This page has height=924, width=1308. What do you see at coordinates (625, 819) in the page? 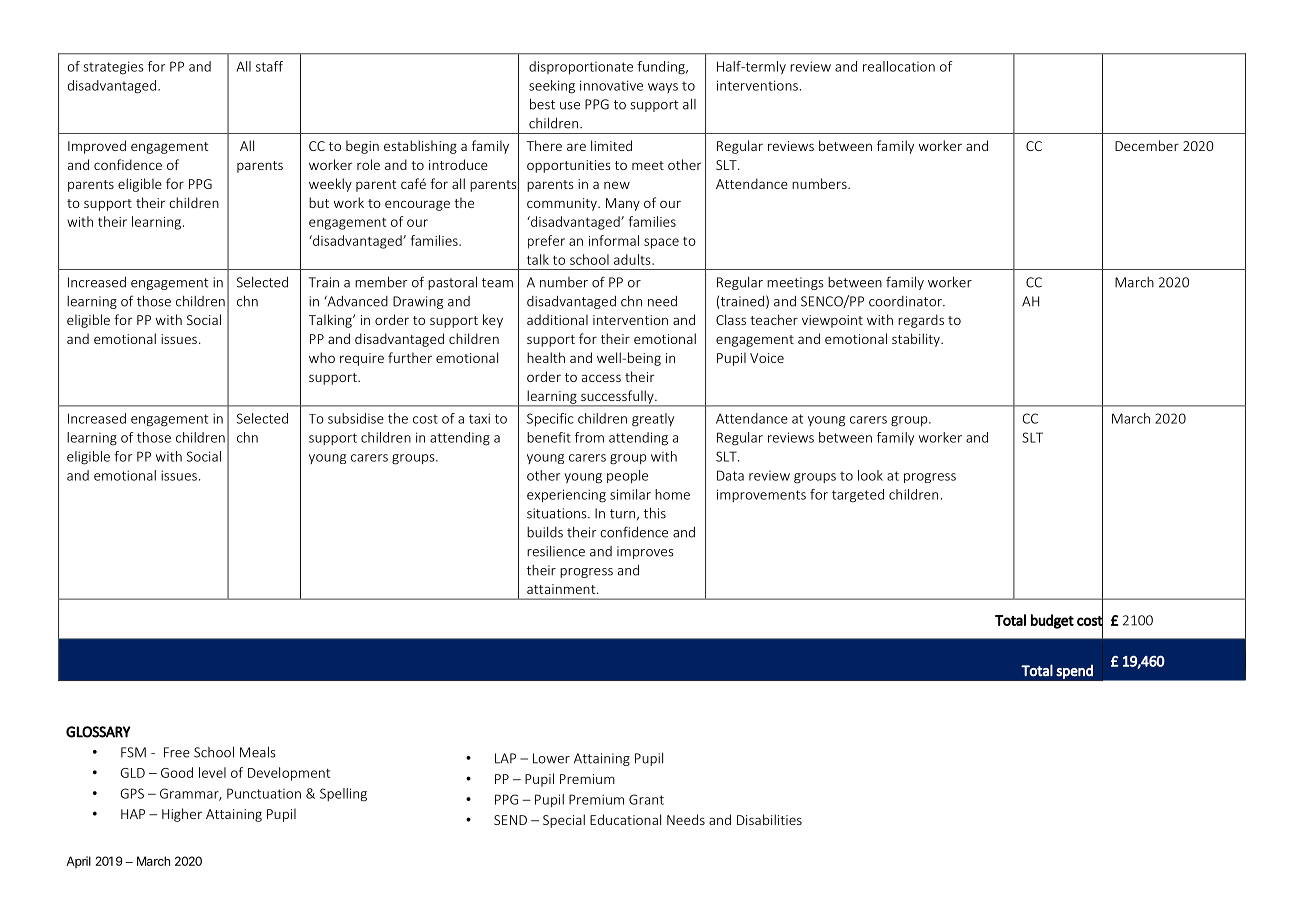
I see `Educational` at bounding box center [625, 819].
